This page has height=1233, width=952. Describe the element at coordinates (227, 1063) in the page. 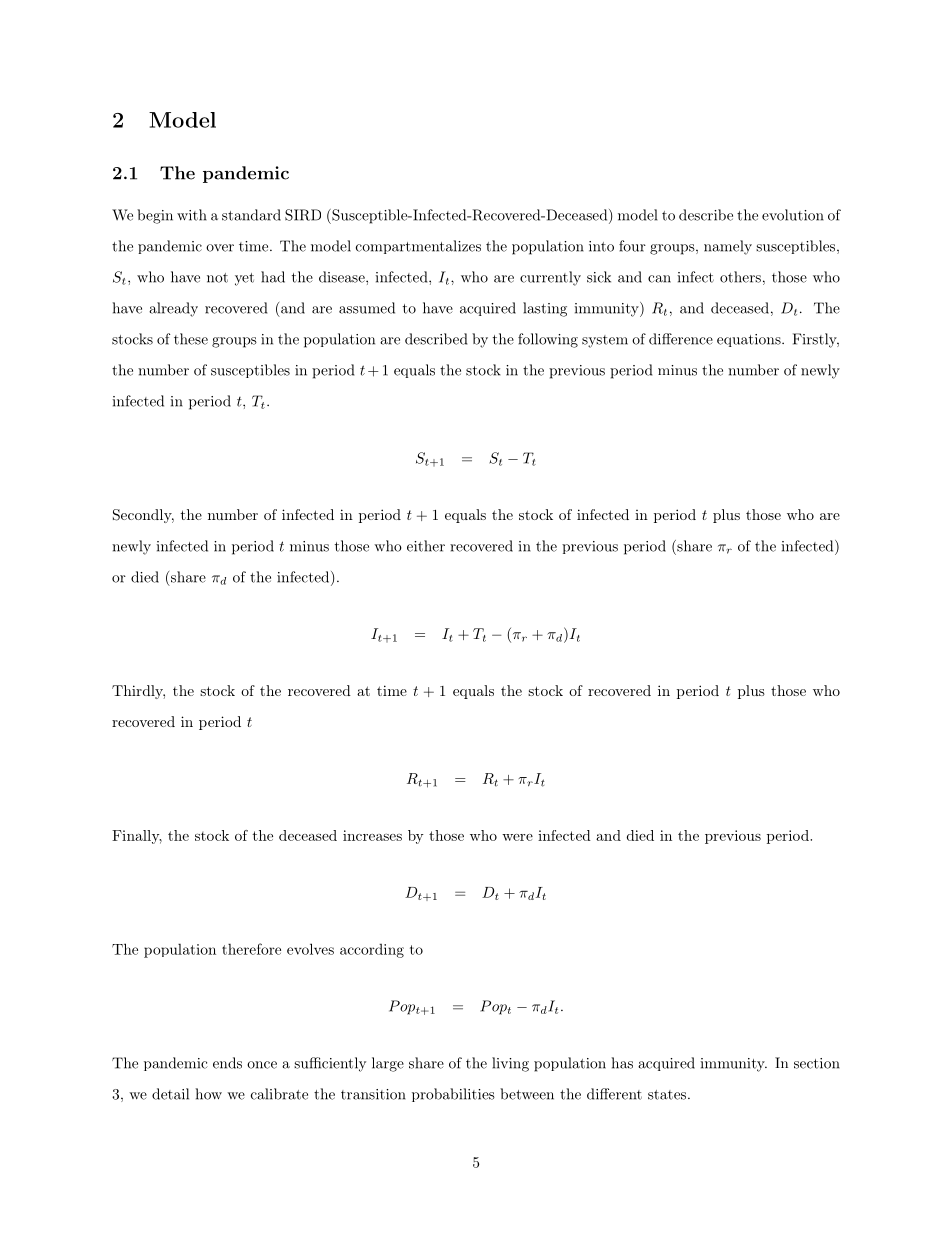

I see `ends` at that location.
